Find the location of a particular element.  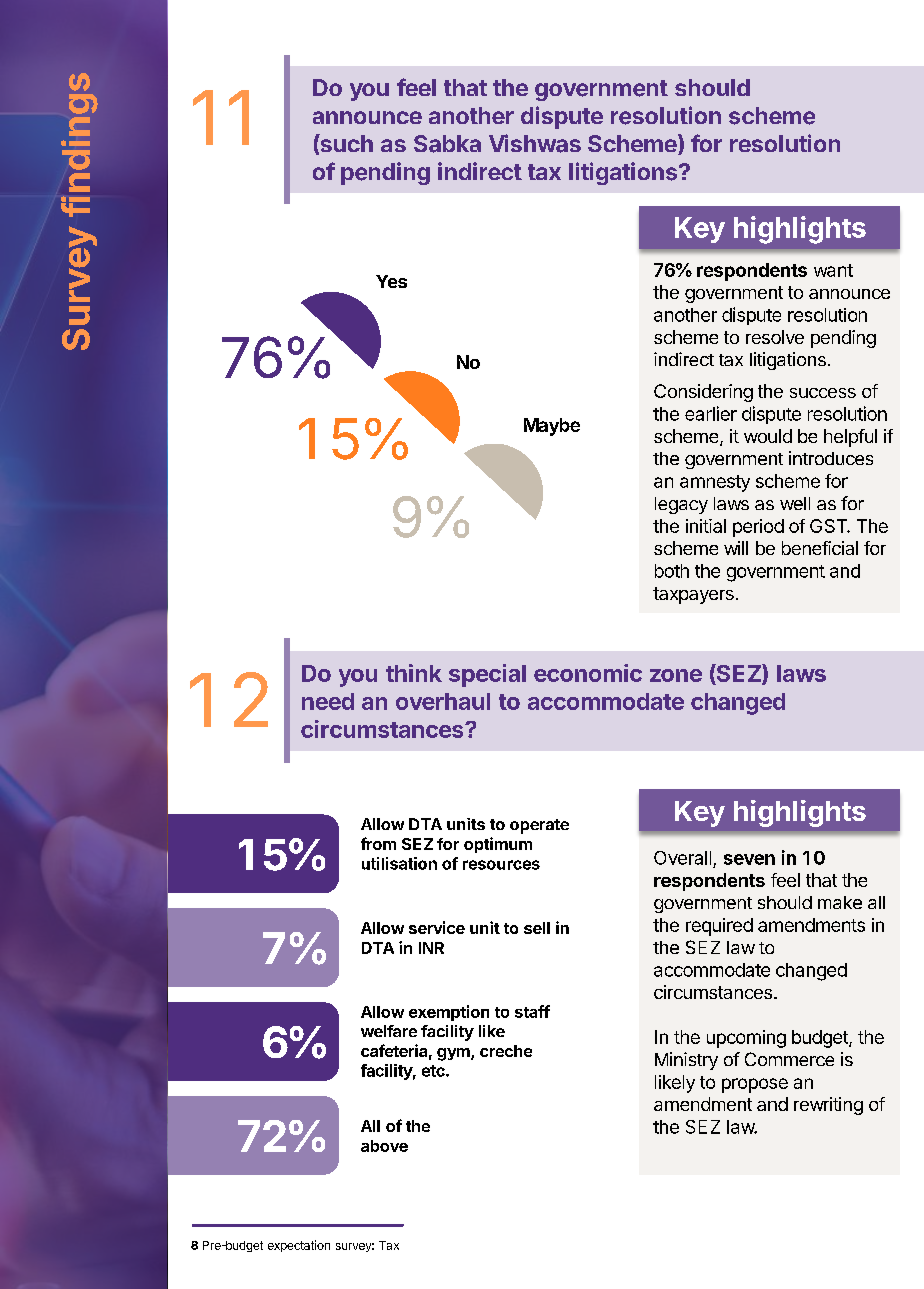

welfare is located at coordinates (389, 1031).
